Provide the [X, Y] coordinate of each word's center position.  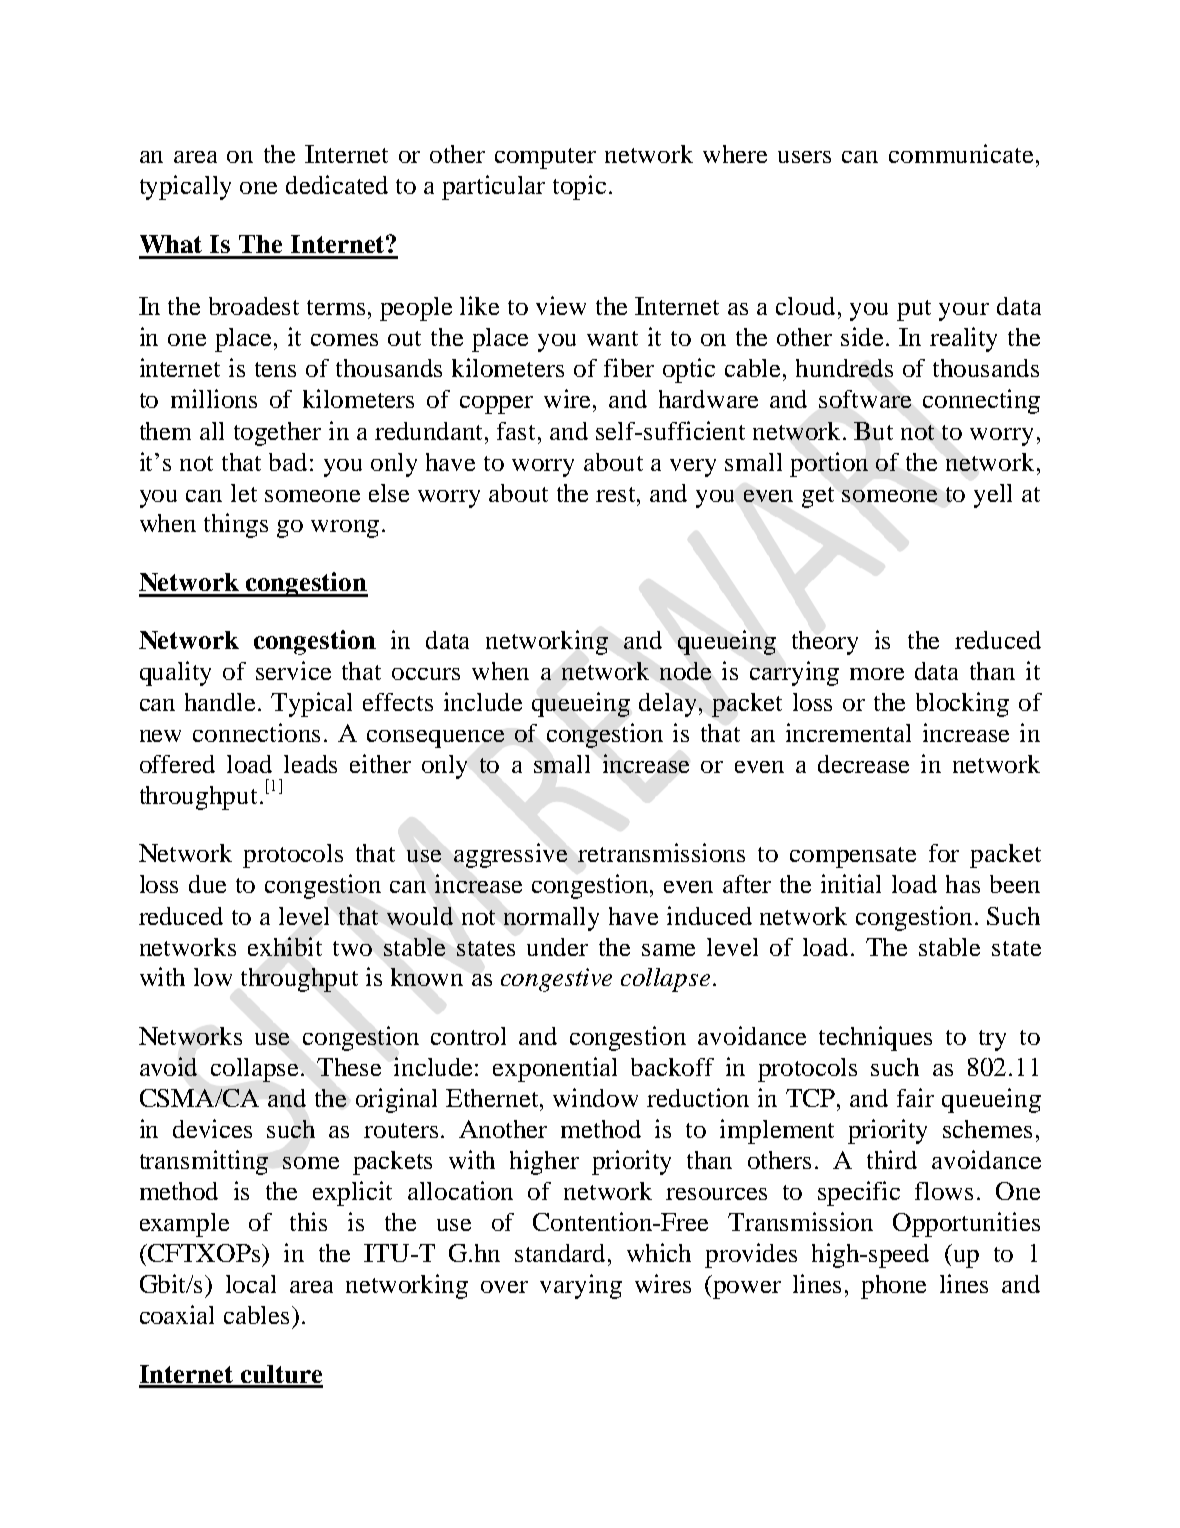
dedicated [337, 184]
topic [579, 187]
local [251, 1284]
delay [669, 705]
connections [256, 732]
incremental [848, 732]
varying [581, 1286]
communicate [961, 153]
